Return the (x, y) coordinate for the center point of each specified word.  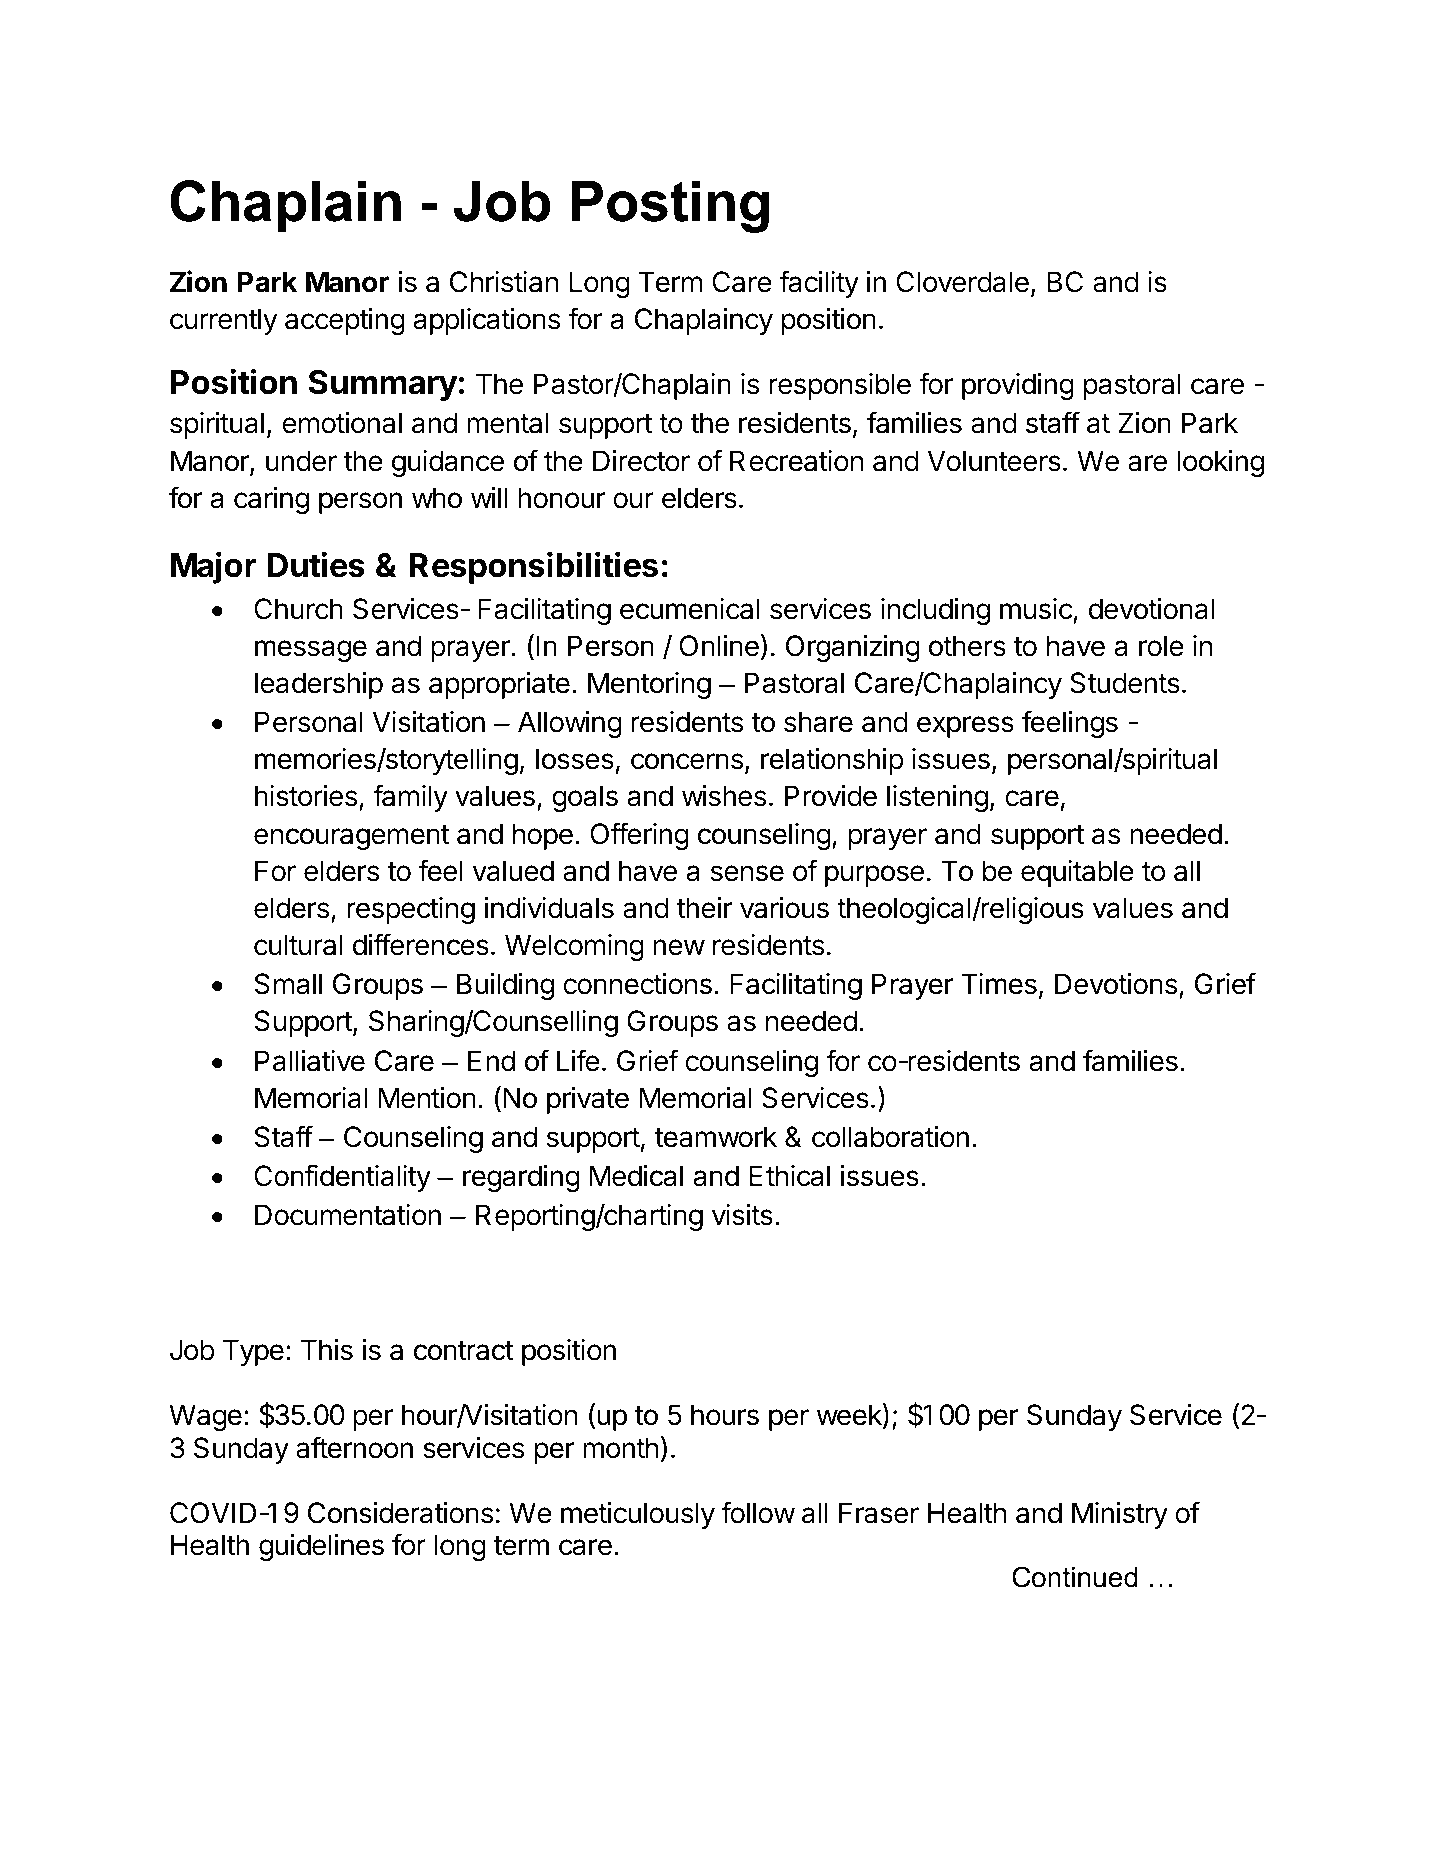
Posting (670, 206)
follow (758, 1512)
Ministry (1120, 1515)
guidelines (321, 1547)
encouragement (352, 837)
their (705, 908)
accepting (345, 321)
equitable (1077, 873)
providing (1018, 386)
